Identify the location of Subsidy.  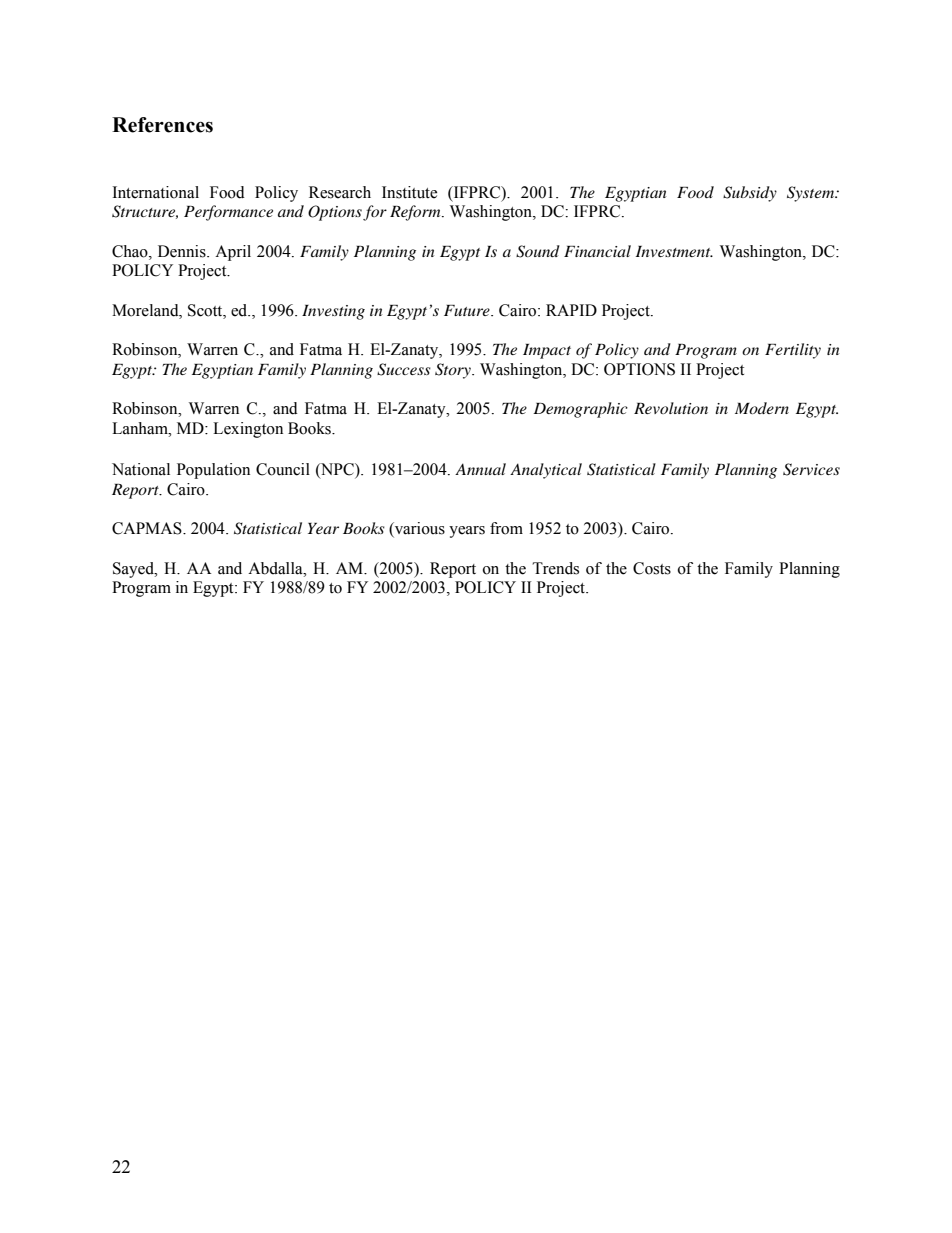
(750, 194).
